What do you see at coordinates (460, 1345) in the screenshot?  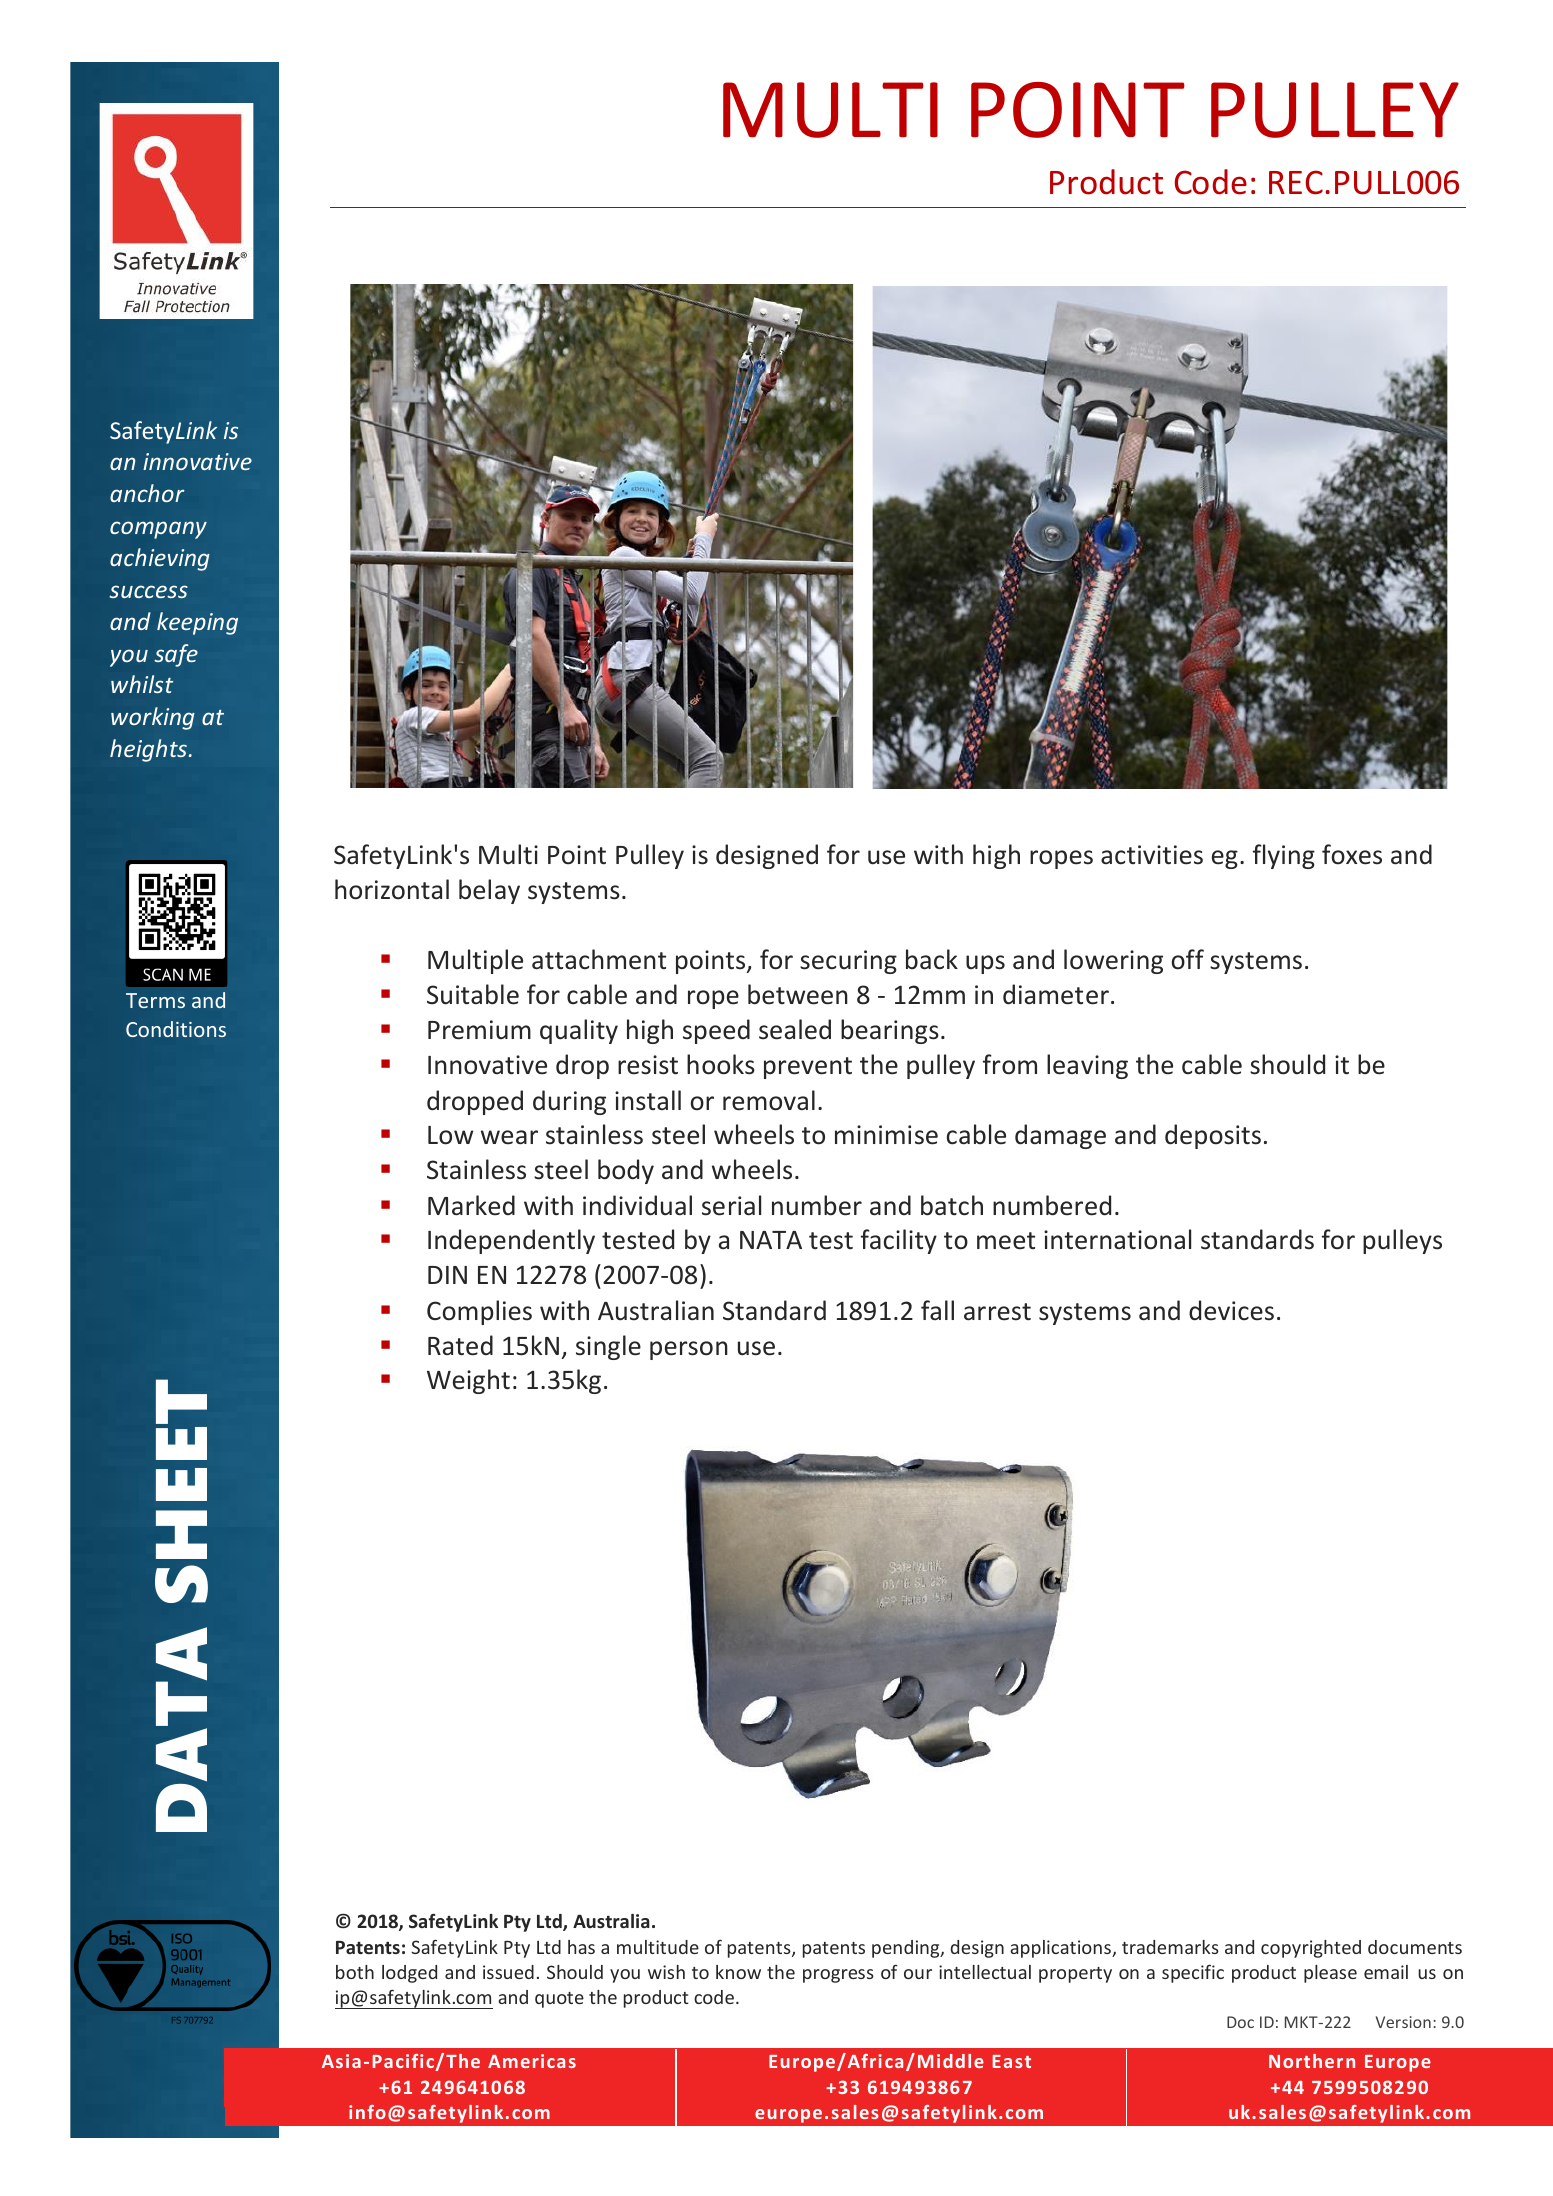 I see `Rated` at bounding box center [460, 1345].
